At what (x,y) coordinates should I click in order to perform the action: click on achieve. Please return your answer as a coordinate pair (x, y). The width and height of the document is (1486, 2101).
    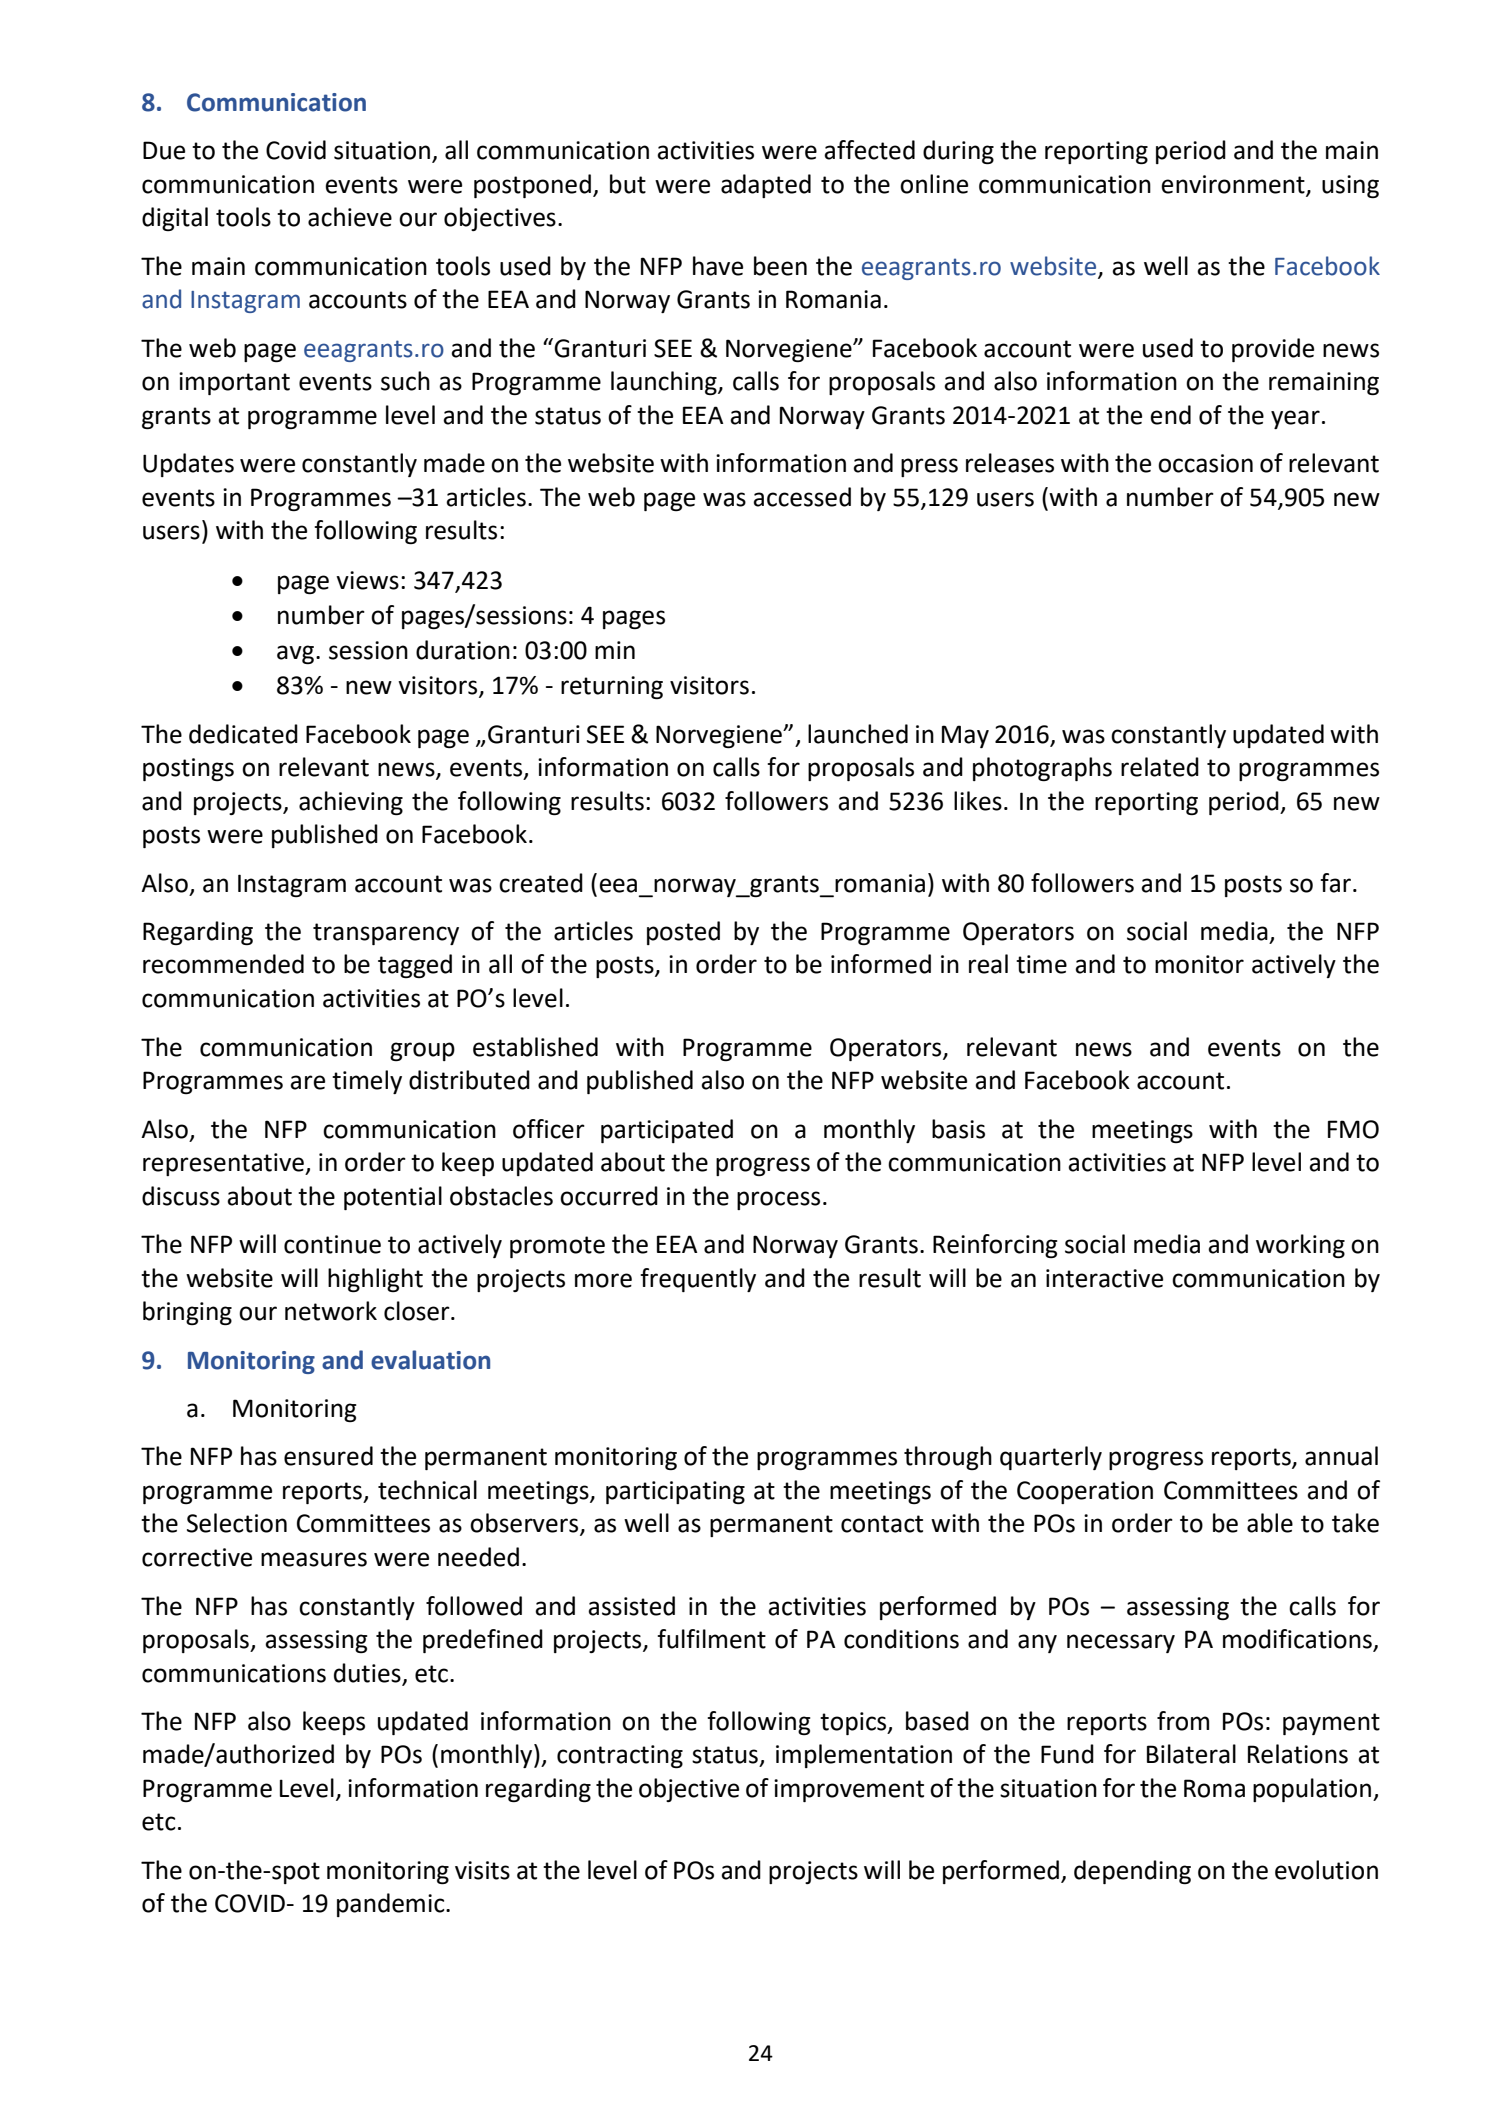
    Looking at the image, I should click on (350, 217).
